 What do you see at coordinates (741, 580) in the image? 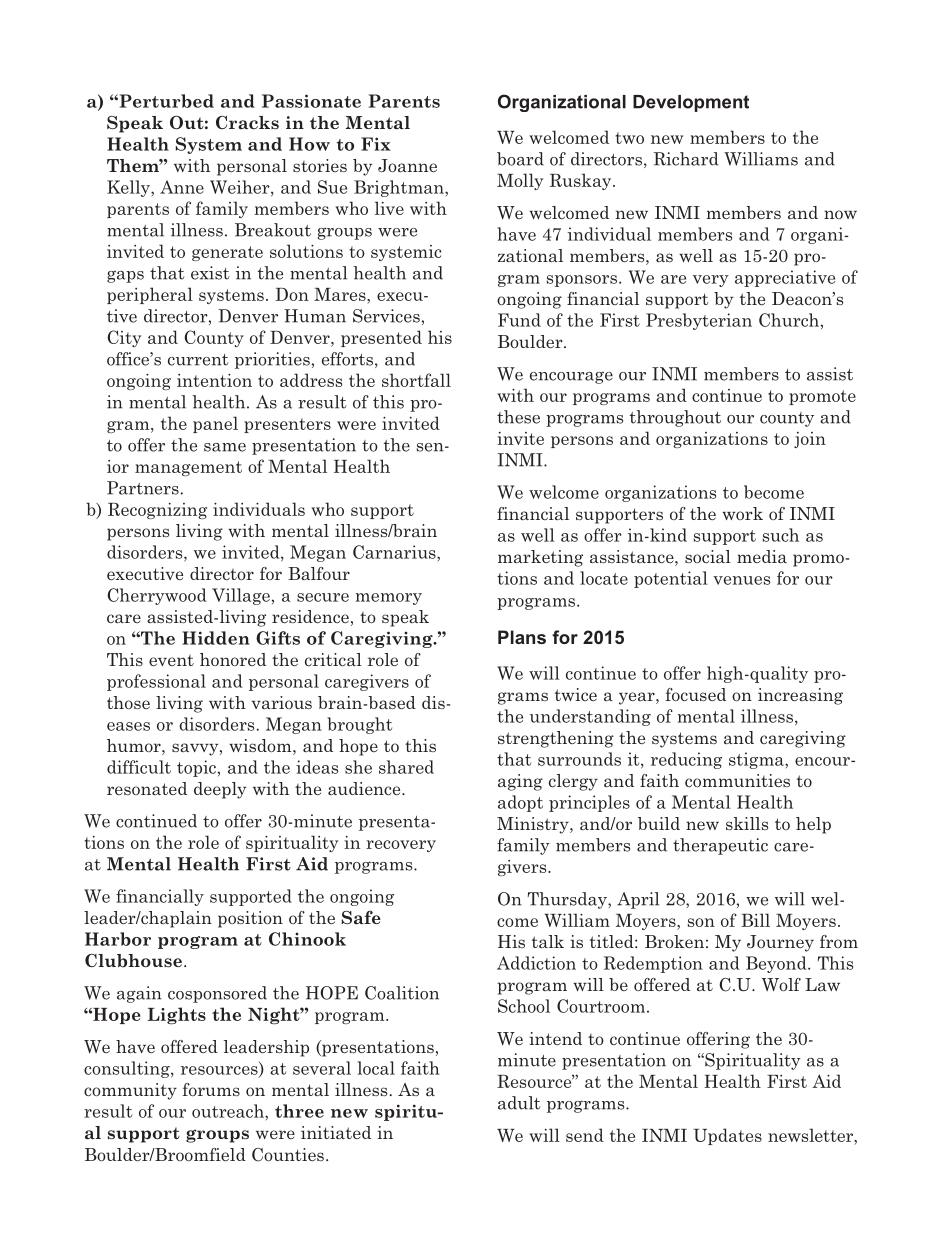
I see `venues` at bounding box center [741, 580].
